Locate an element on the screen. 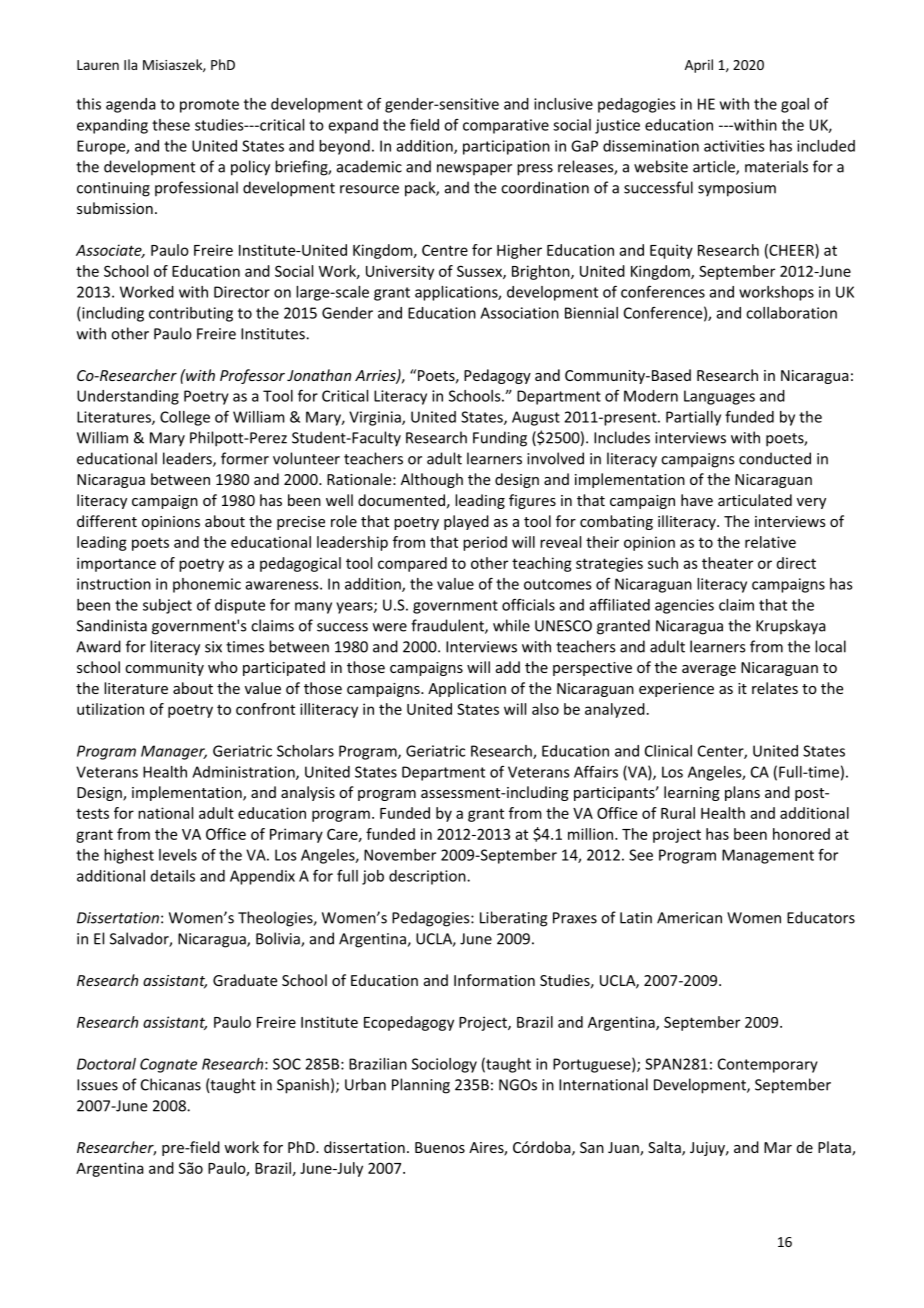 The width and height of the screenshot is (924, 1308). agencies is located at coordinates (684, 606).
